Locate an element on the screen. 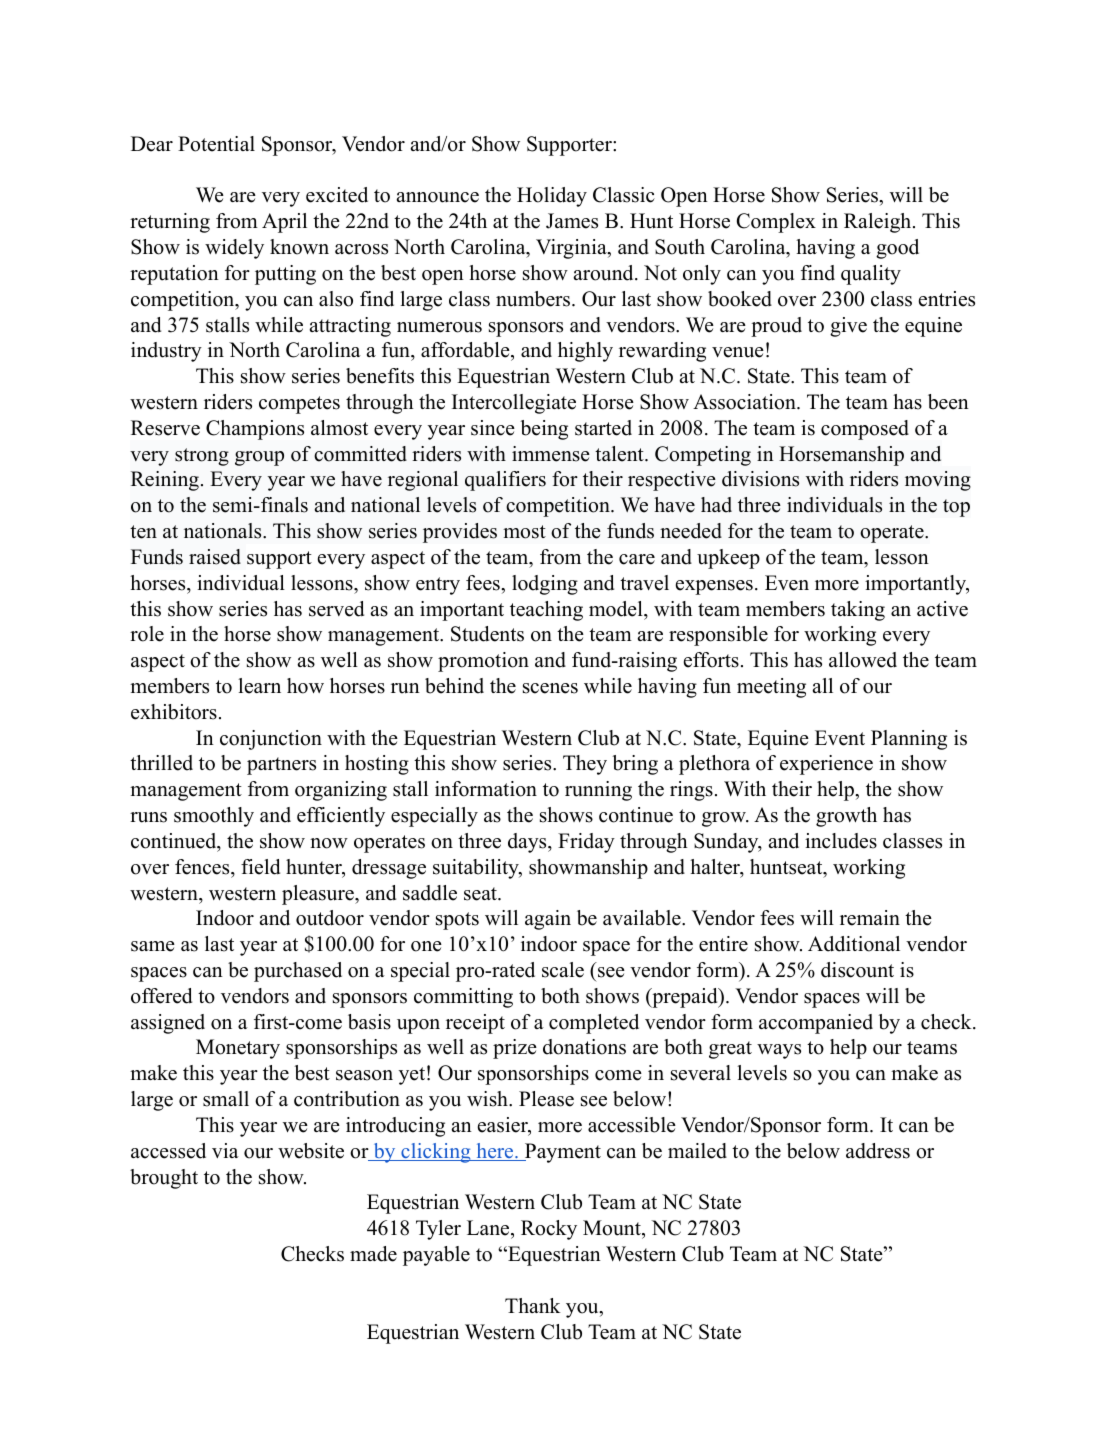  Raleigh is located at coordinates (877, 223).
